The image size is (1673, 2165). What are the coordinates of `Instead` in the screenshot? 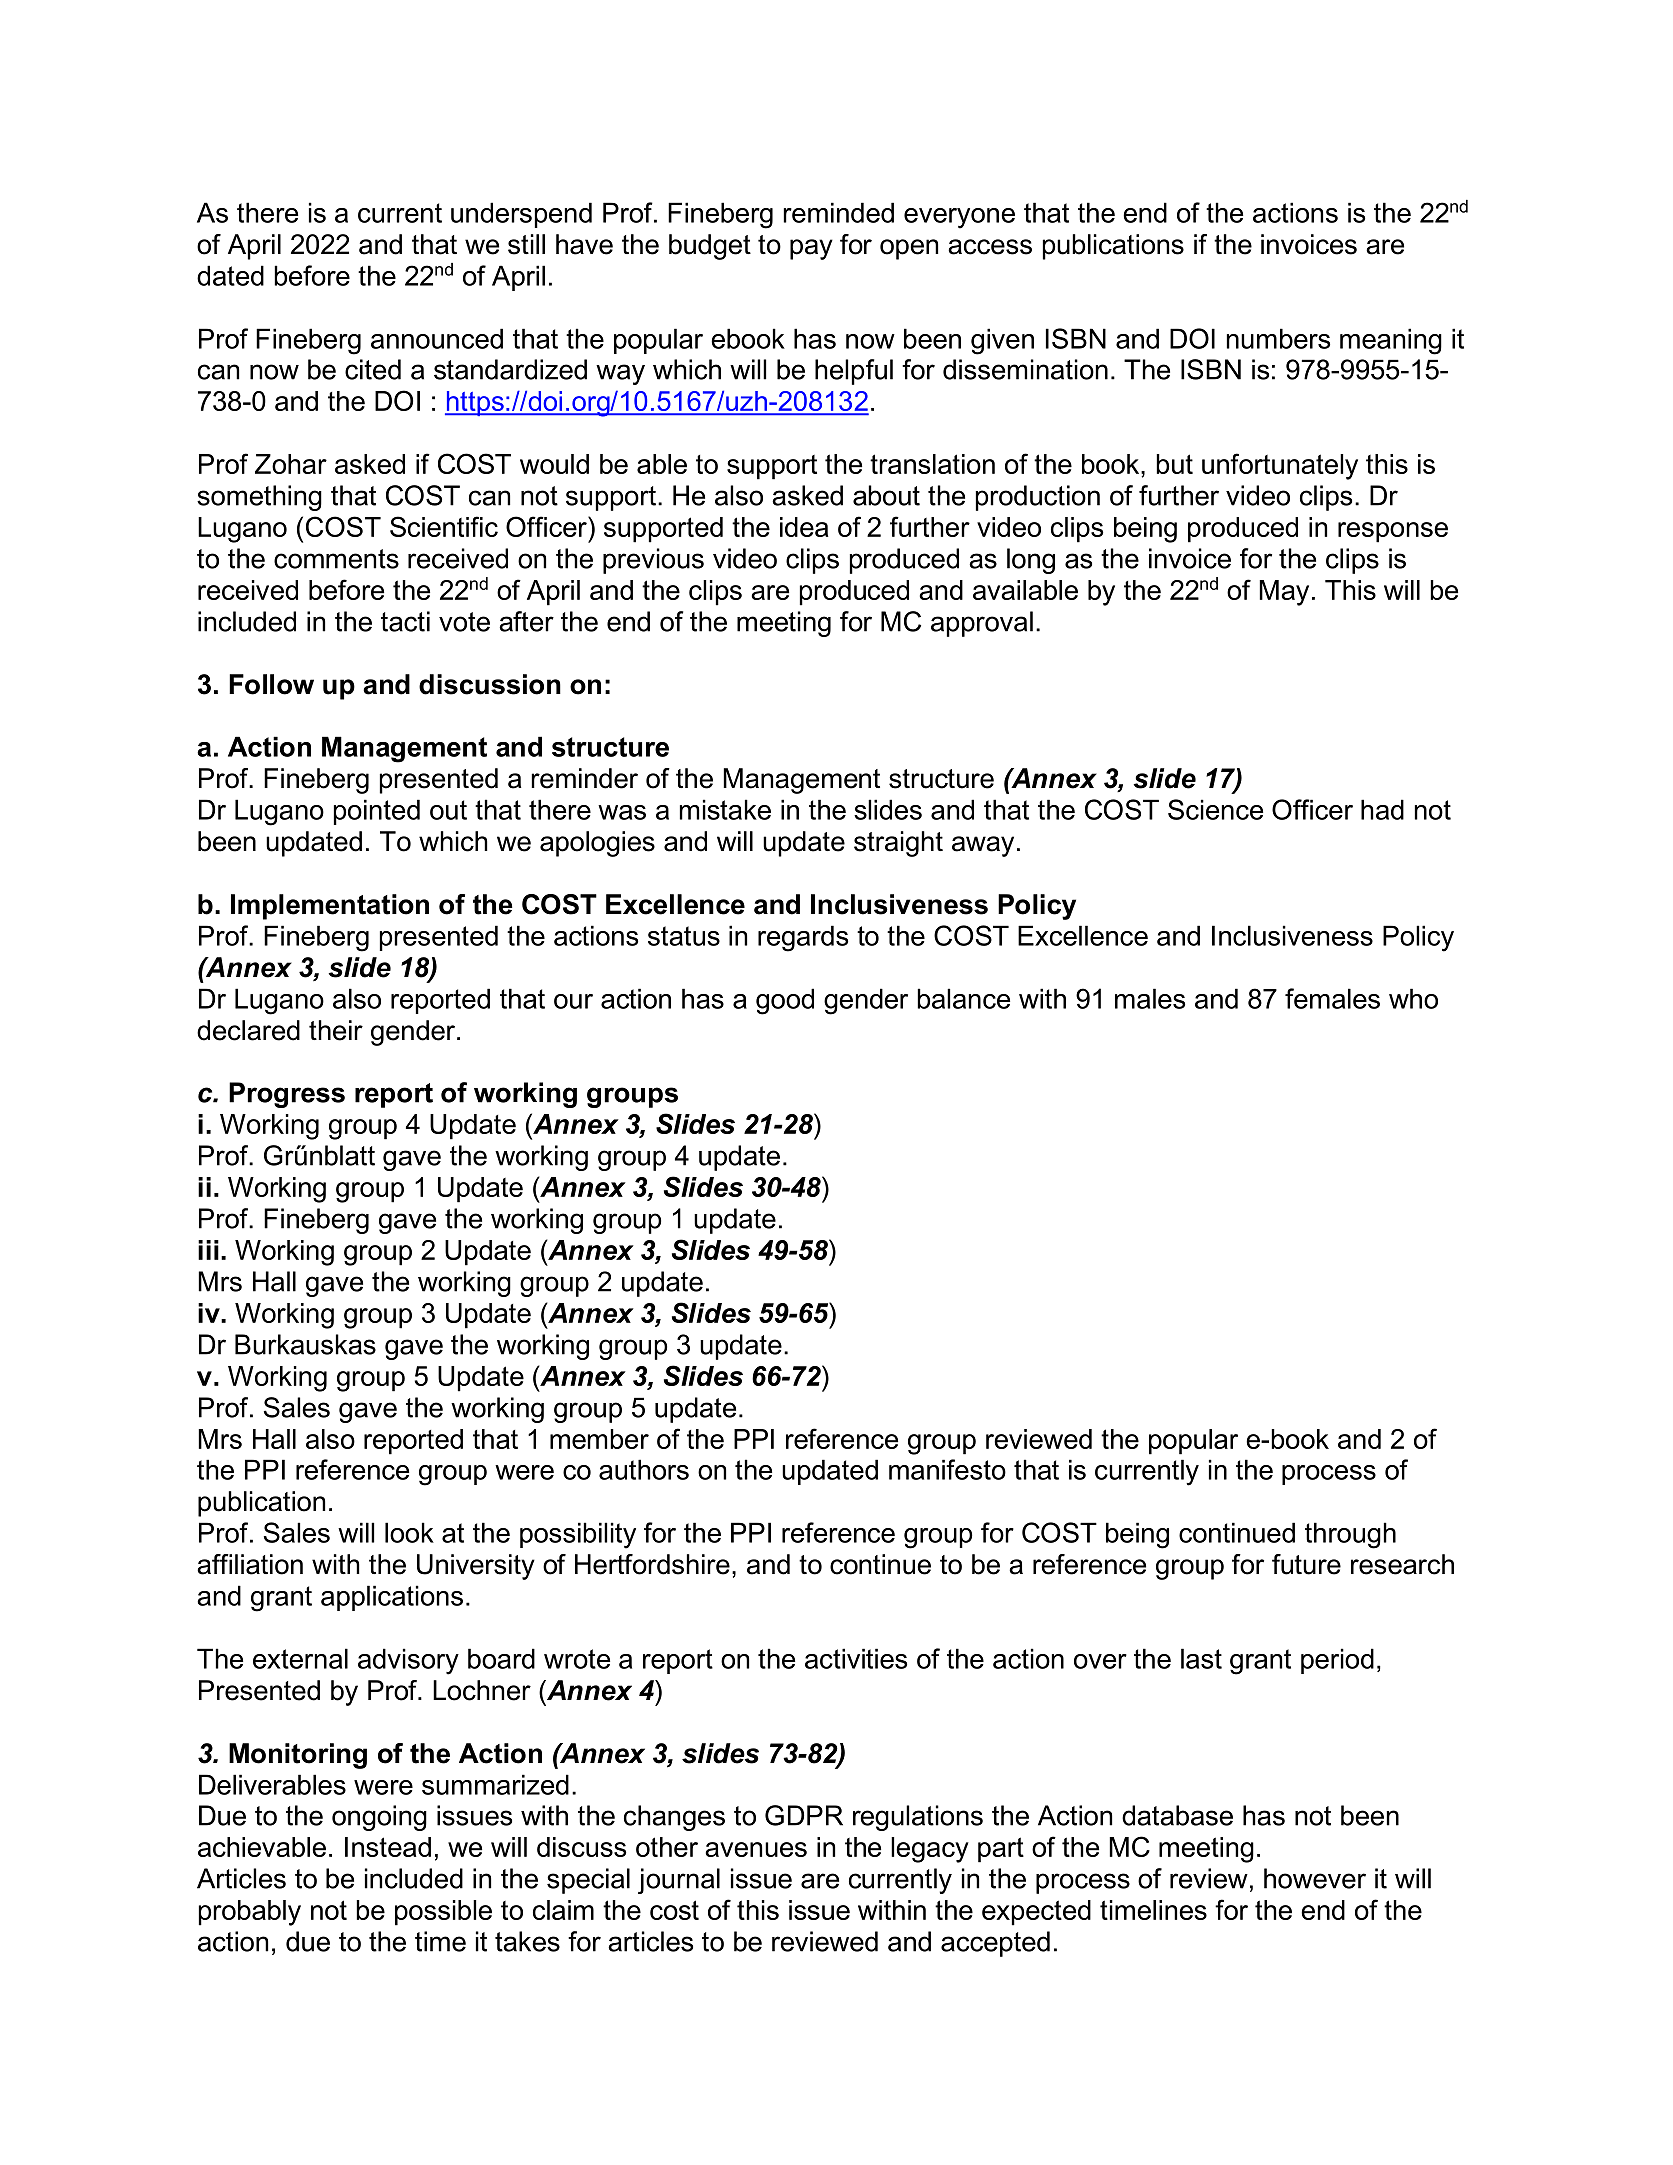 It's located at (388, 1847).
